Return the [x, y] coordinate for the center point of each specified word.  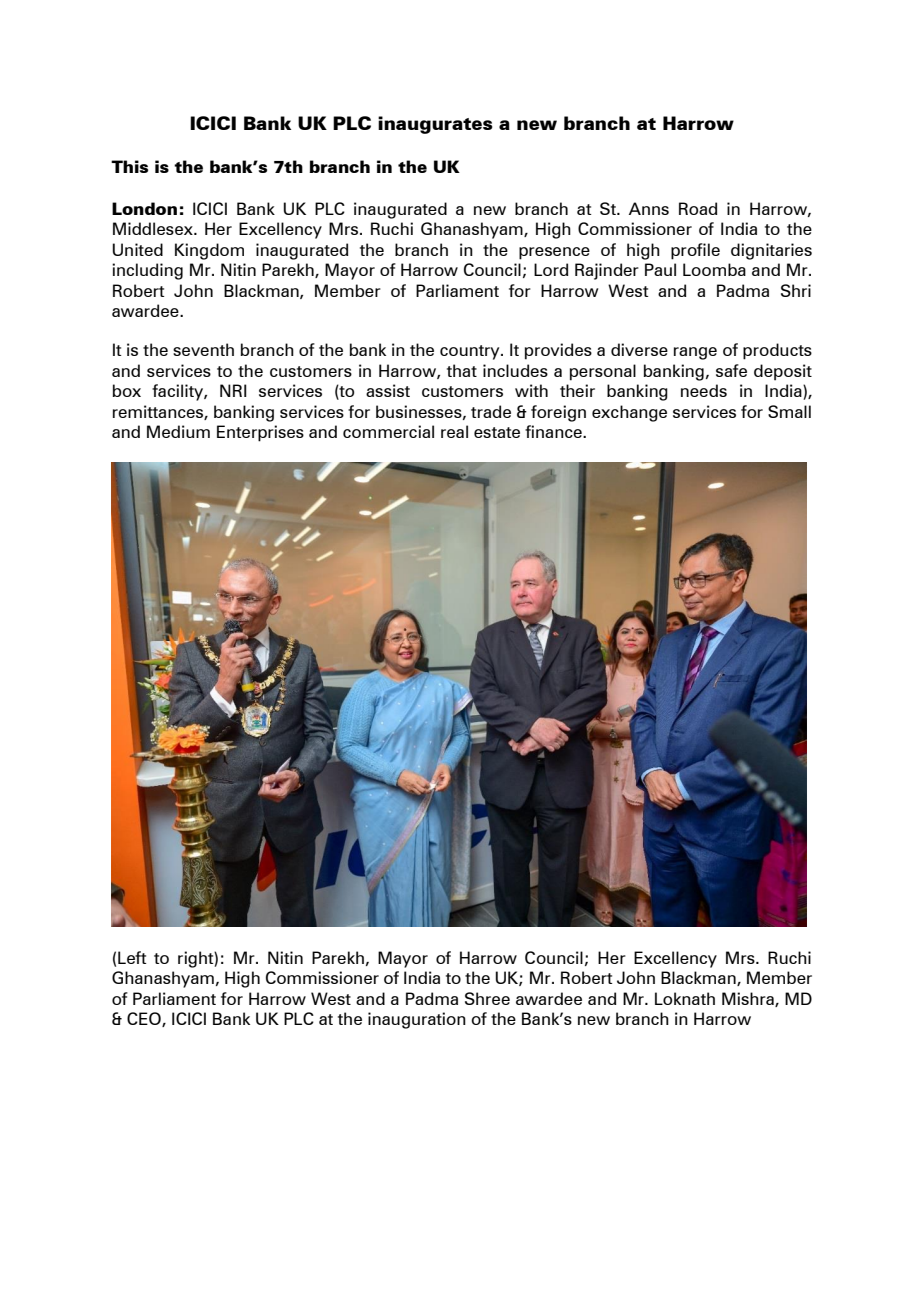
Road [698, 208]
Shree [487, 998]
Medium [178, 431]
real [454, 431]
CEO [145, 1019]
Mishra [749, 999]
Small [789, 411]
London [144, 208]
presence [554, 253]
